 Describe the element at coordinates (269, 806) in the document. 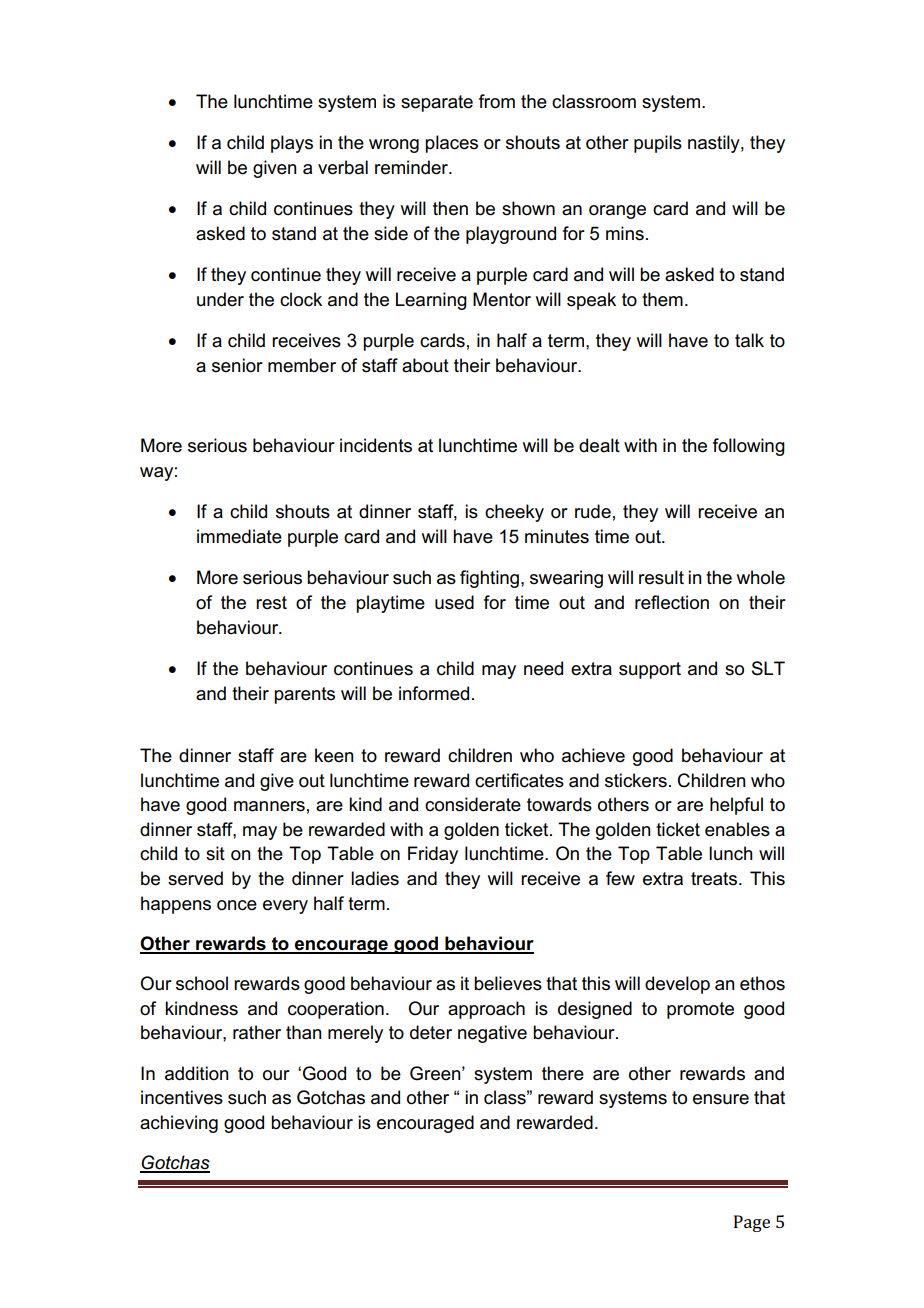

I see `manners` at that location.
